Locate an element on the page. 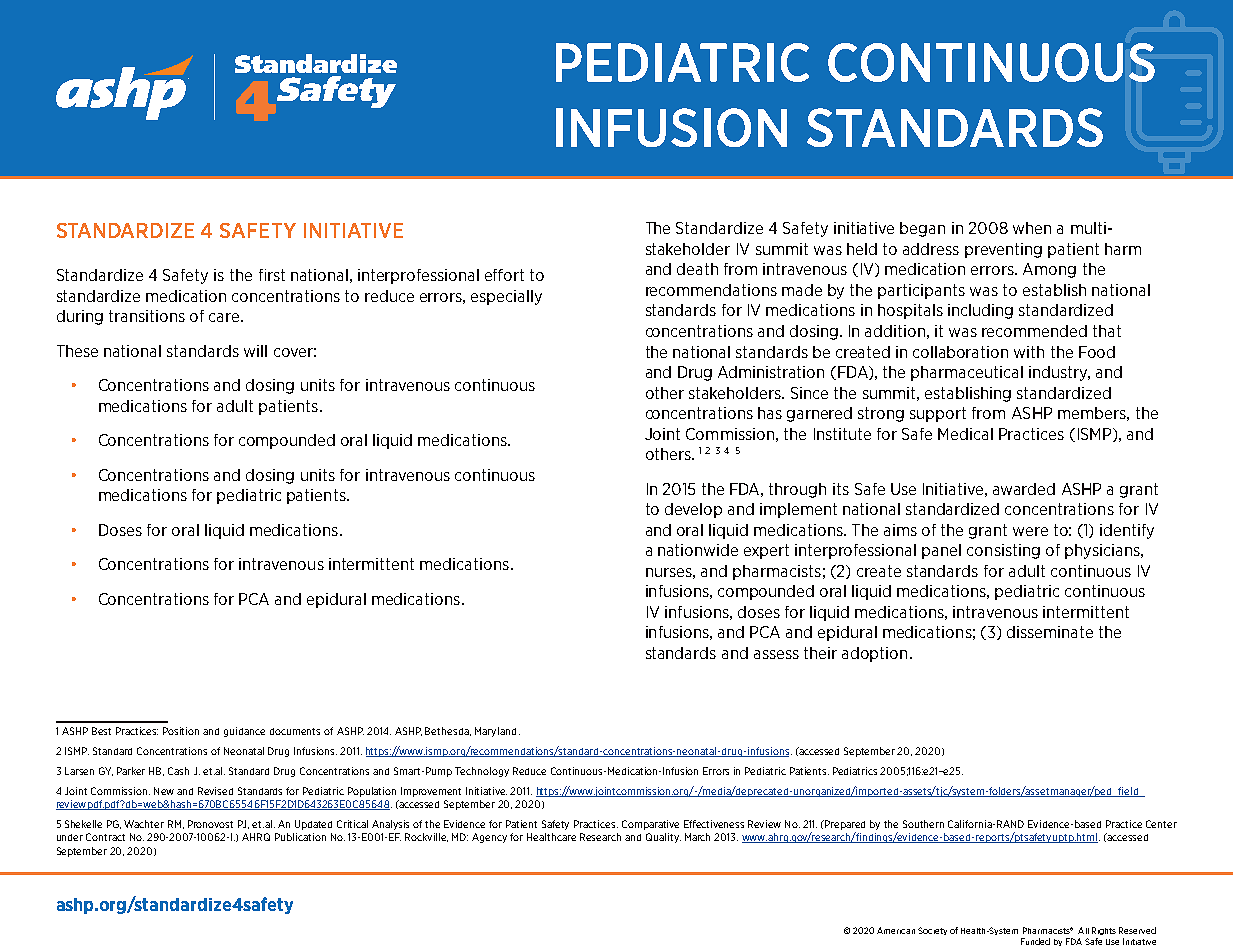  Contract is located at coordinates (105, 837).
